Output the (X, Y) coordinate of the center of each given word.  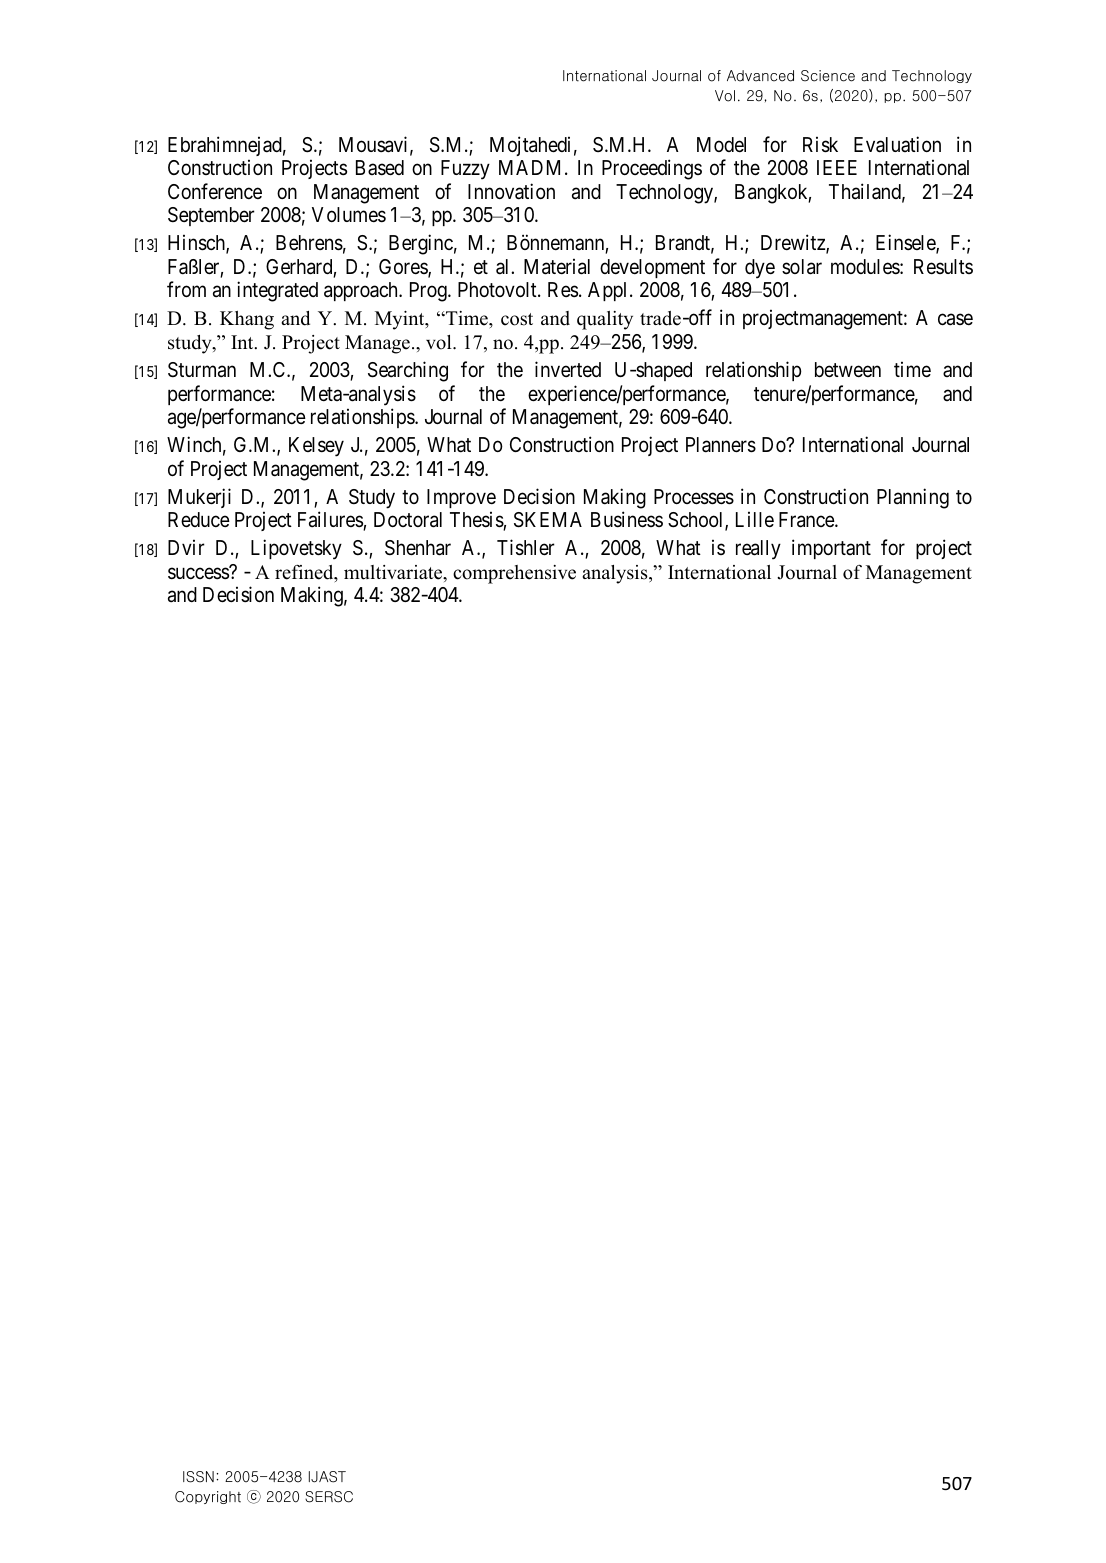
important (831, 549)
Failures (331, 520)
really (758, 550)
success (199, 573)
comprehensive (514, 574)
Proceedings (652, 169)
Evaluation (897, 144)
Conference (215, 191)
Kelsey (316, 447)
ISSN (198, 1477)
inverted (568, 369)
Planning (913, 498)
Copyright (208, 1497)
